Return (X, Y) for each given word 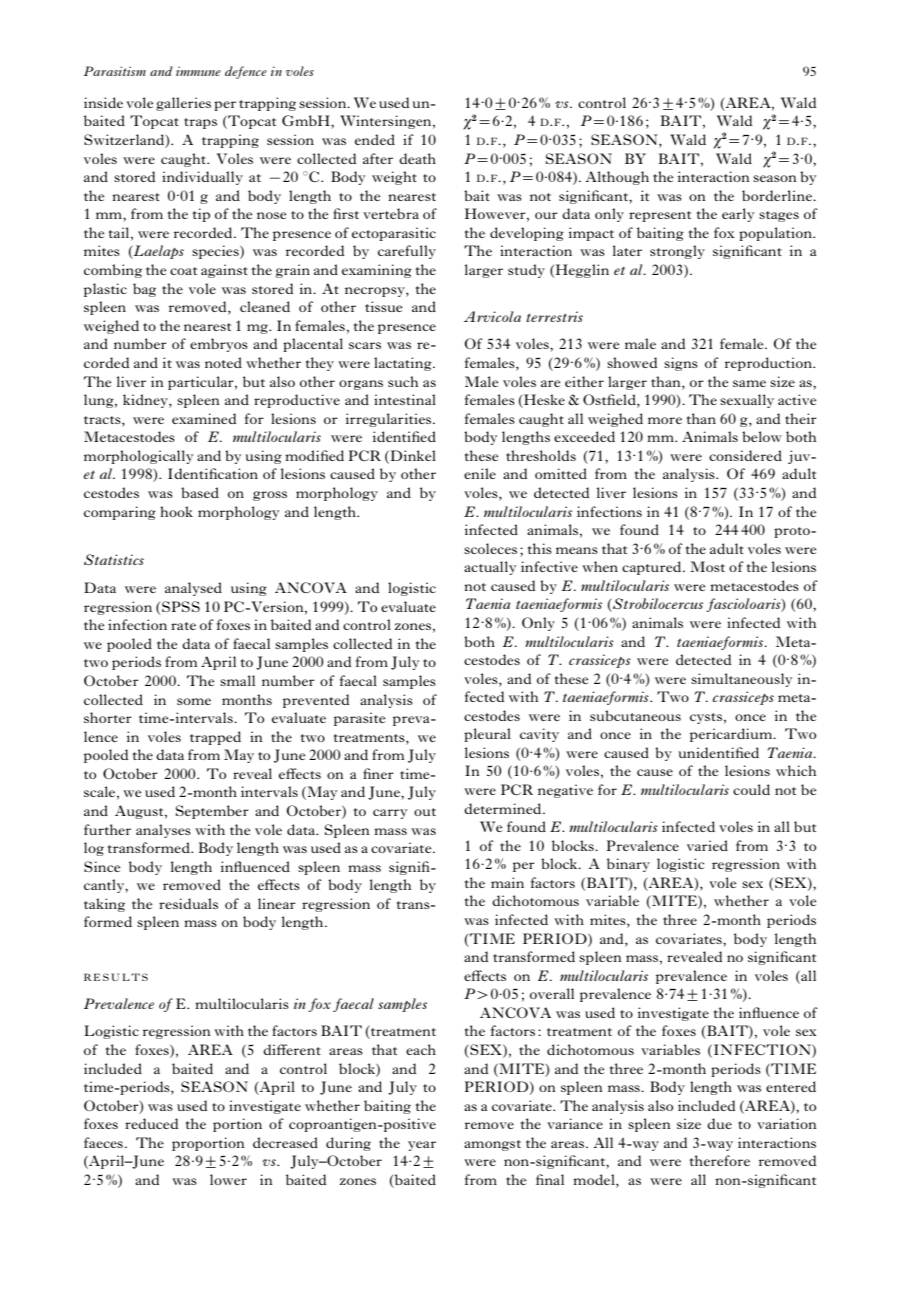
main (507, 882)
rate (183, 626)
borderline (778, 195)
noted (223, 362)
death (417, 158)
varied (707, 845)
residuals (188, 903)
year (422, 1146)
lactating (404, 364)
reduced (151, 1123)
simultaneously (741, 680)
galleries (183, 104)
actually (490, 568)
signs (681, 364)
